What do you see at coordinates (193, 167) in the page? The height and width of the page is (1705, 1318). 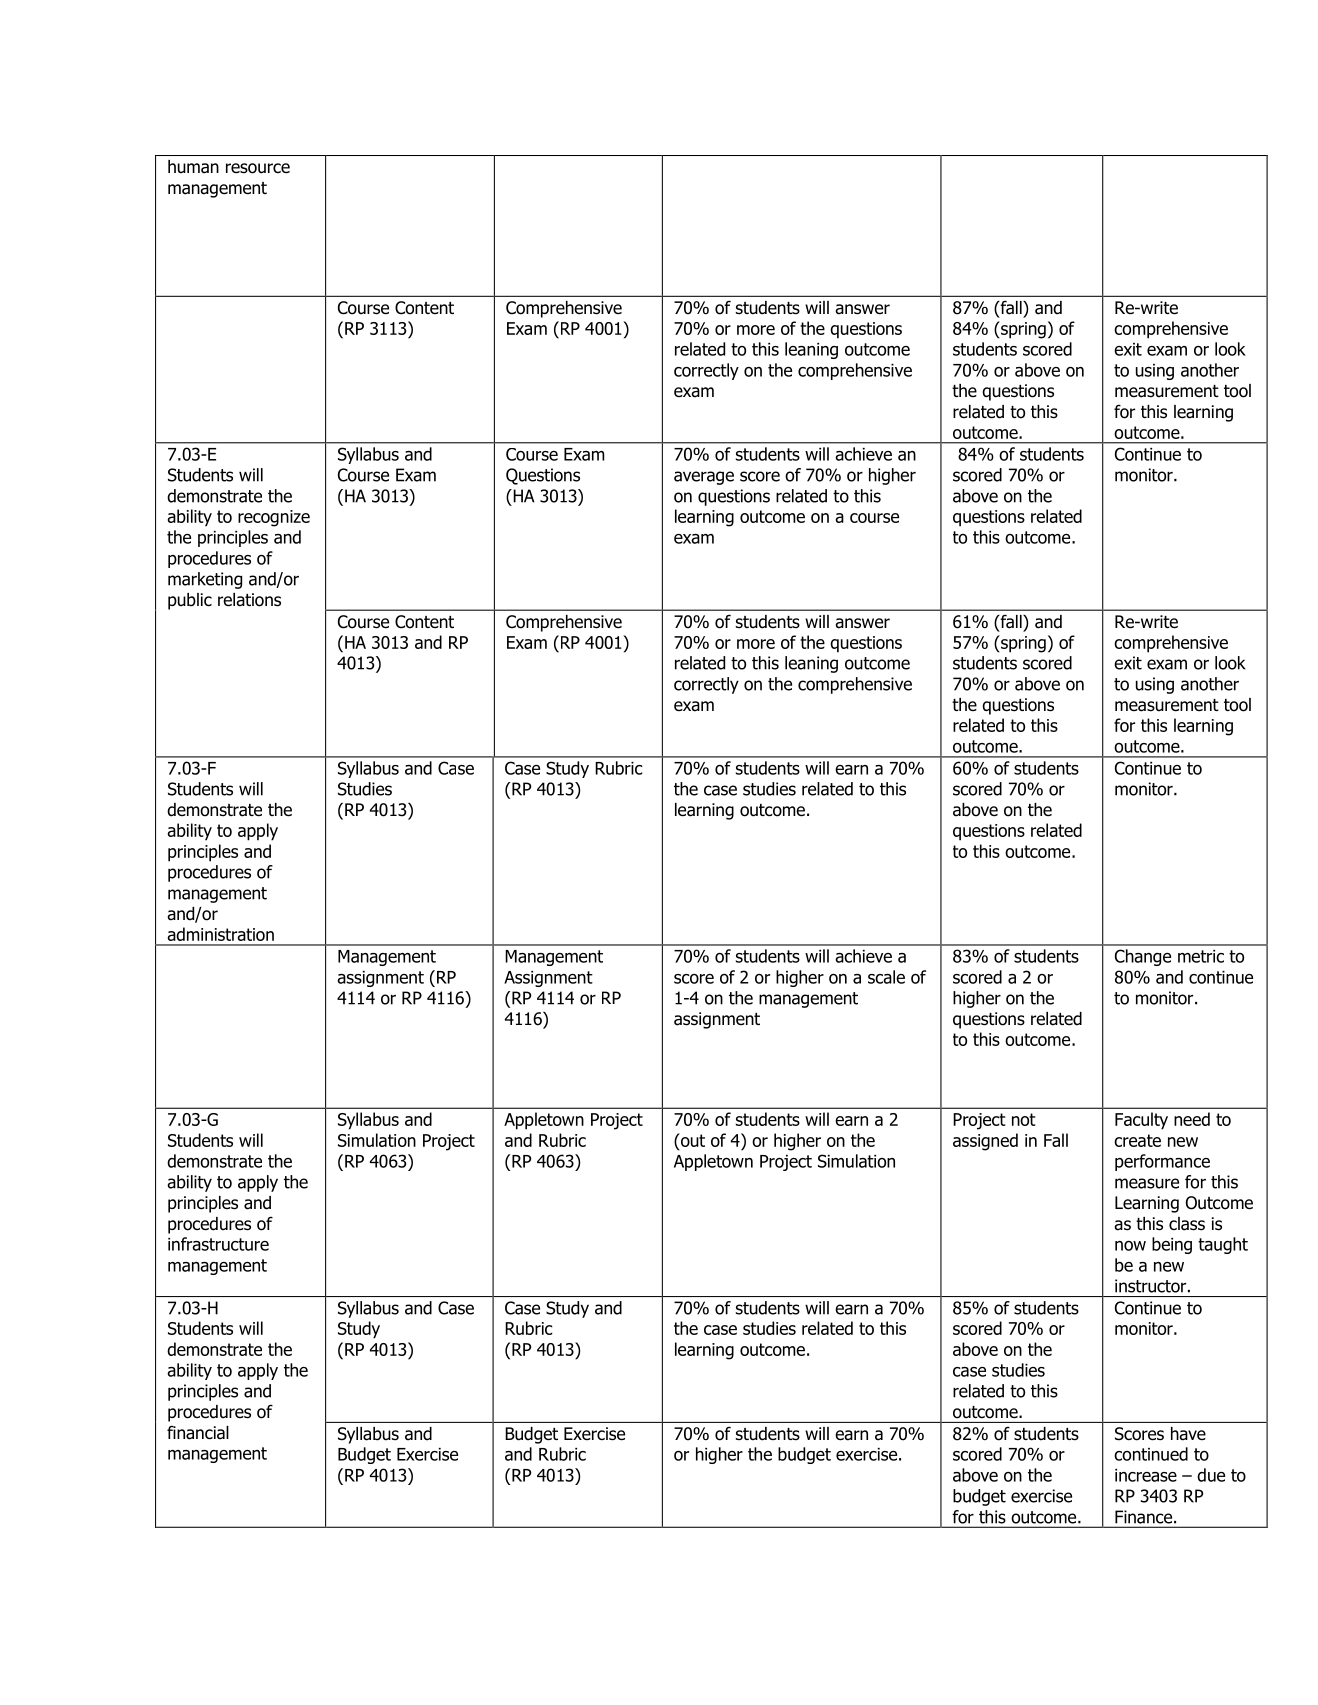 I see `human` at bounding box center [193, 167].
